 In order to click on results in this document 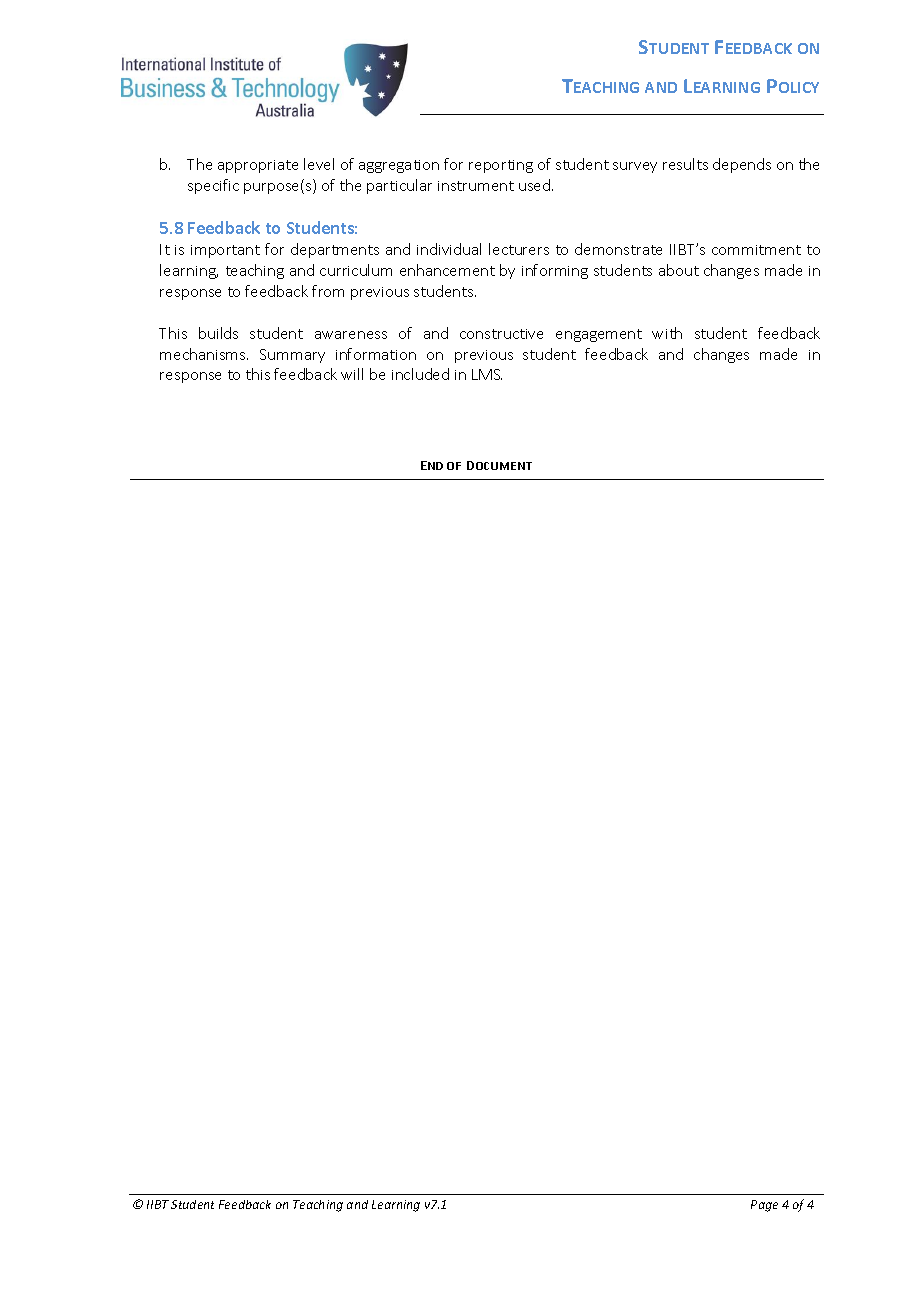, I will do `click(685, 164)`.
